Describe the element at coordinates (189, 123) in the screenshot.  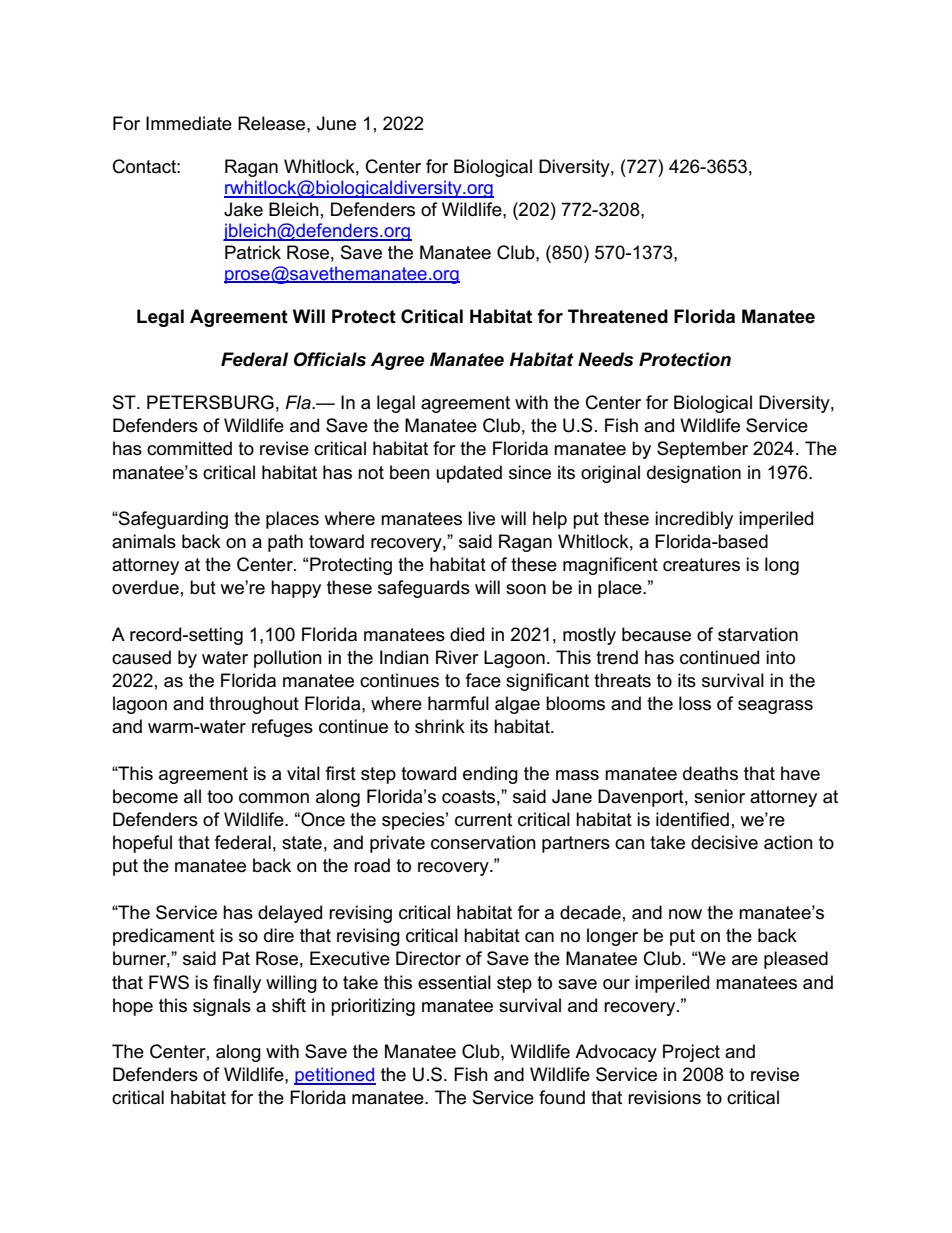
I see `Immediate` at that location.
